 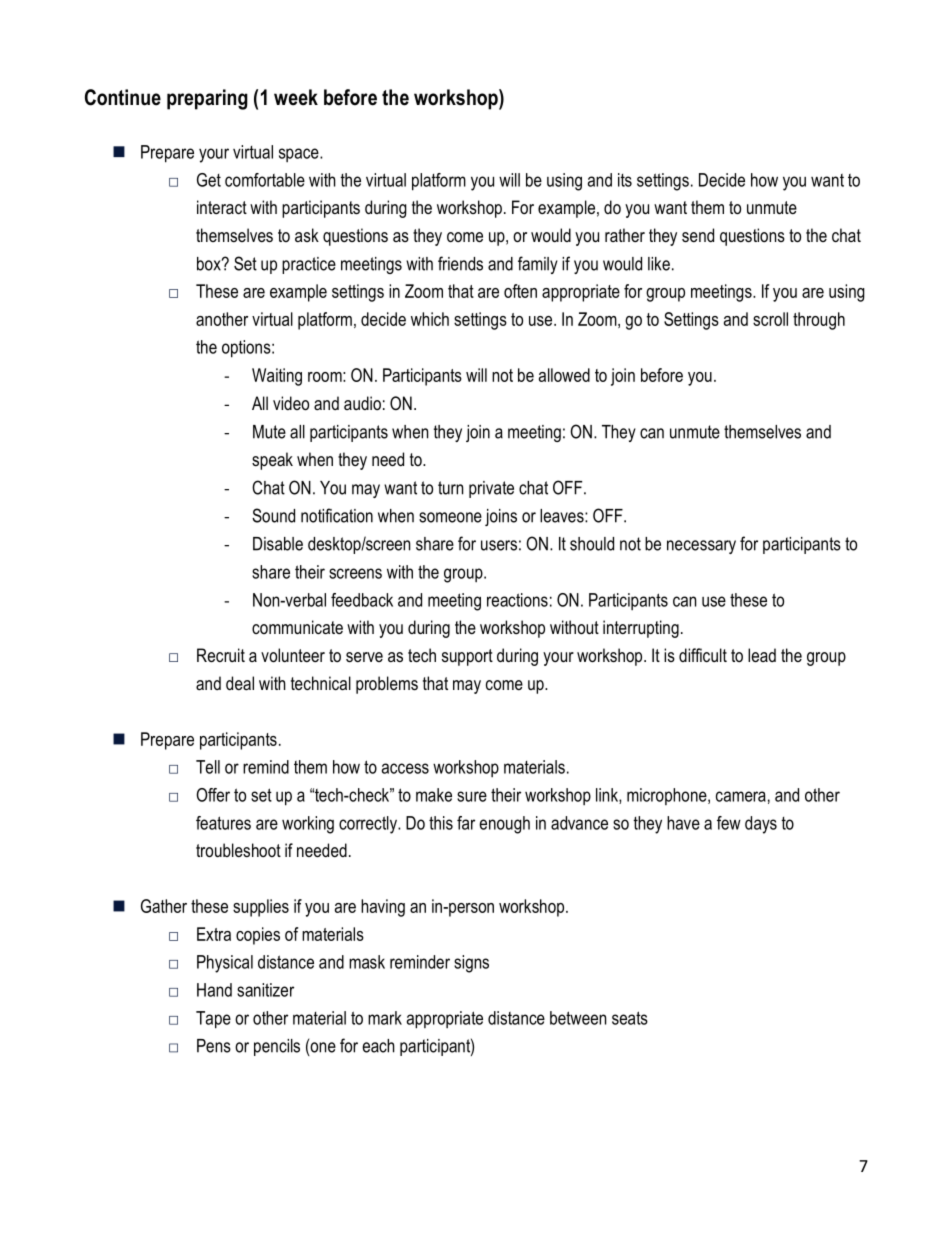 What do you see at coordinates (625, 180) in the screenshot?
I see `its` at bounding box center [625, 180].
